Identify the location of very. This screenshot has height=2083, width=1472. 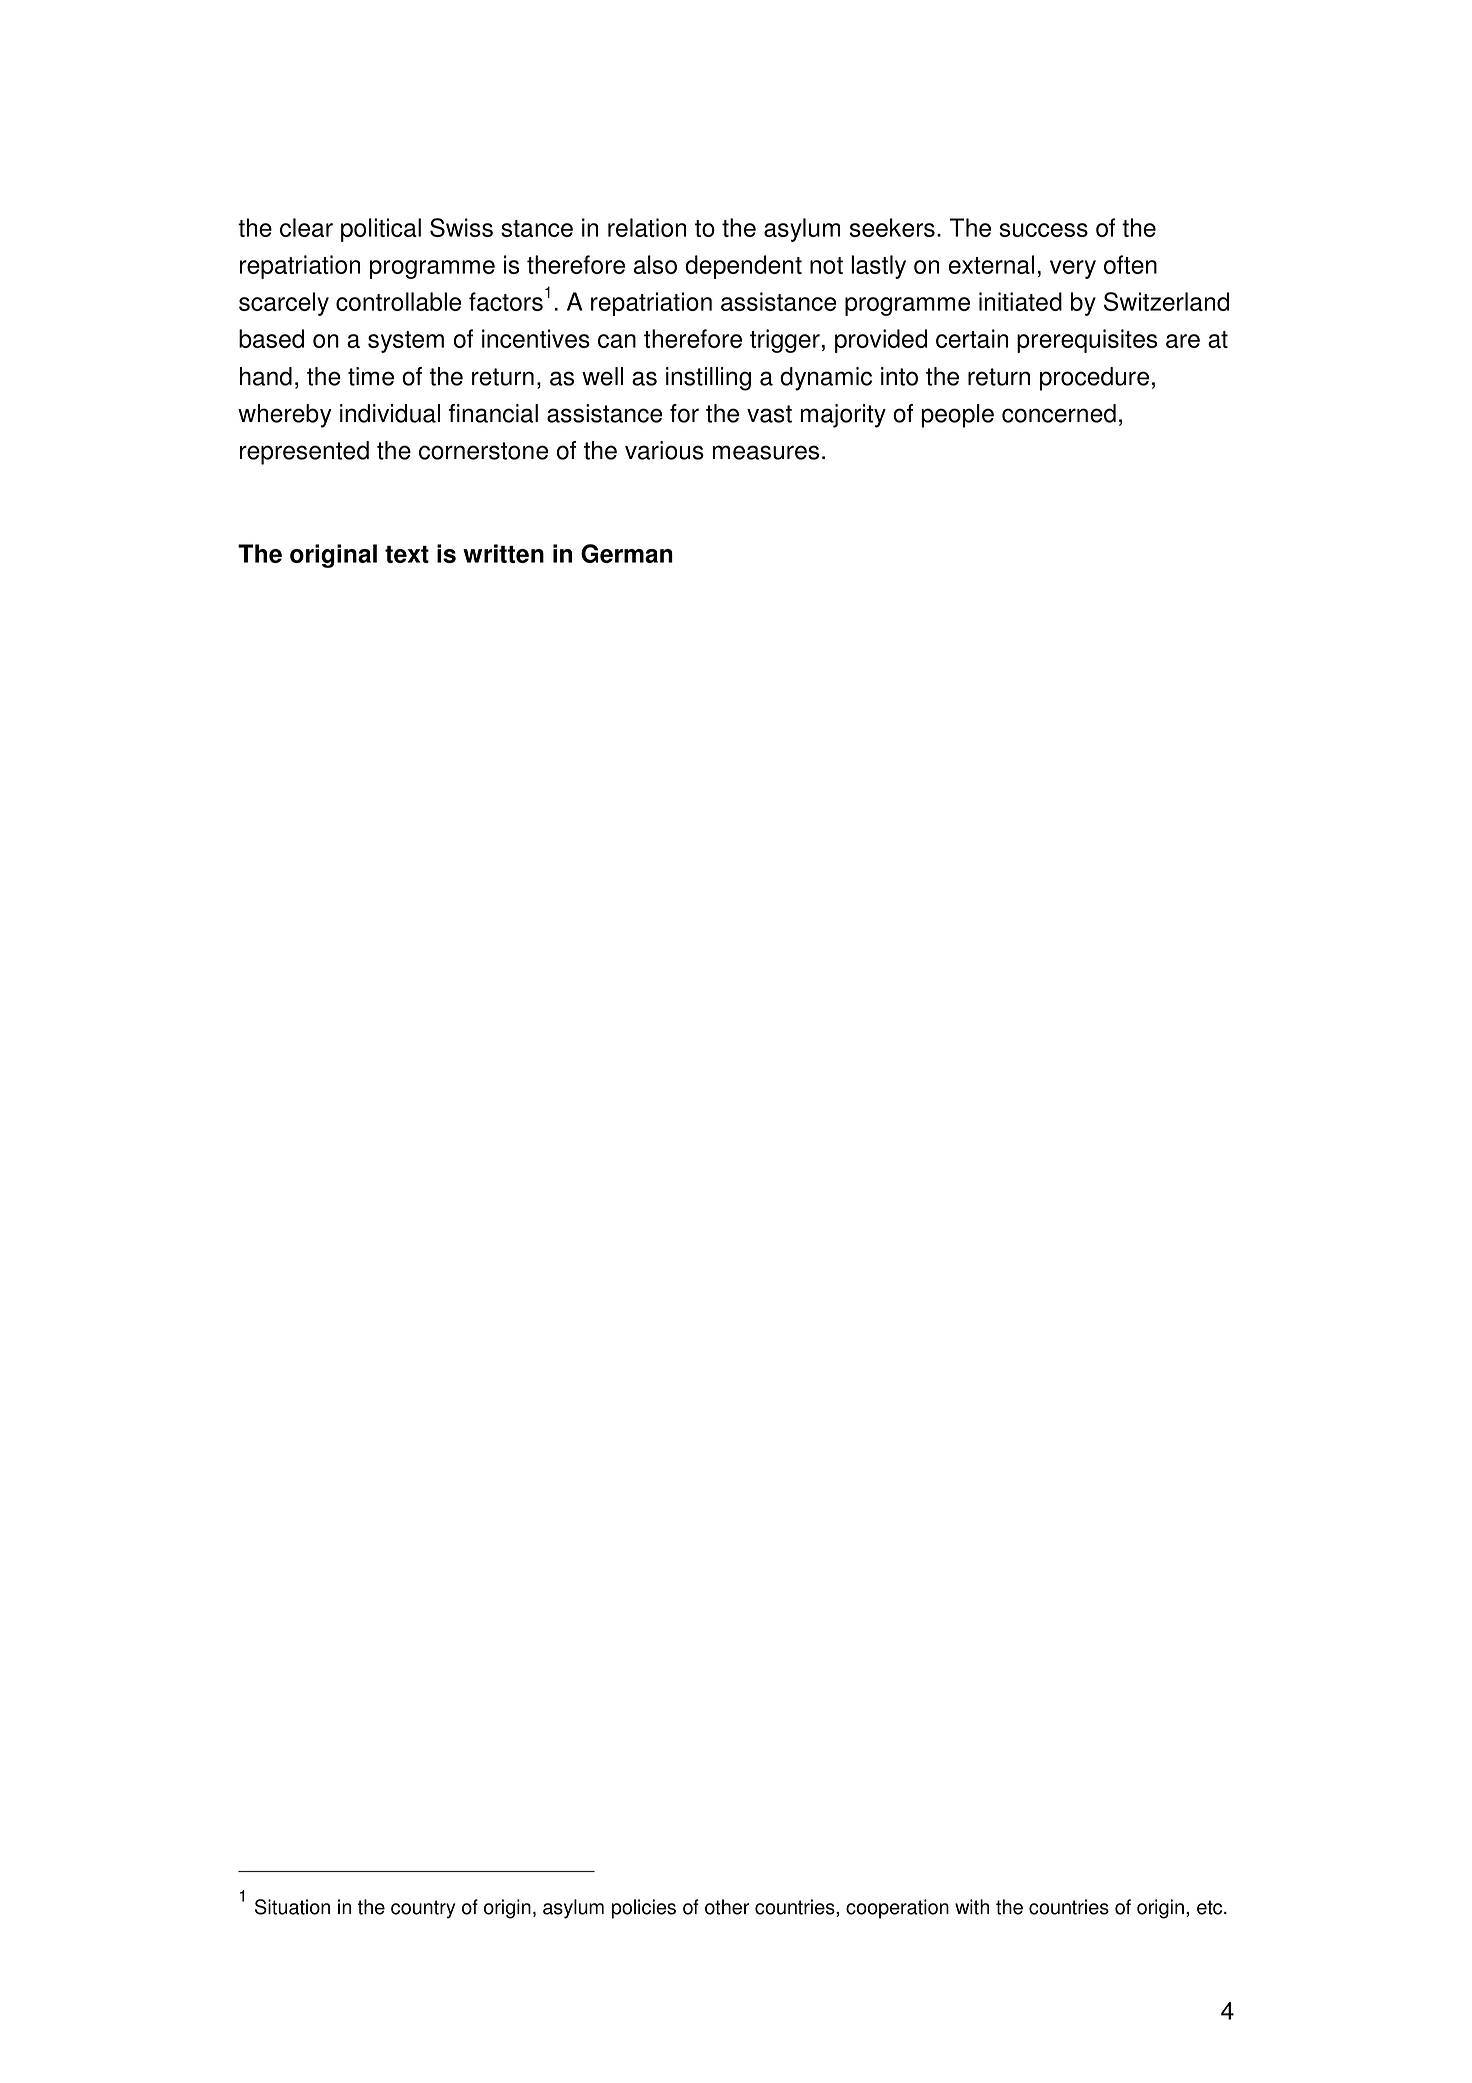
(1073, 269).
